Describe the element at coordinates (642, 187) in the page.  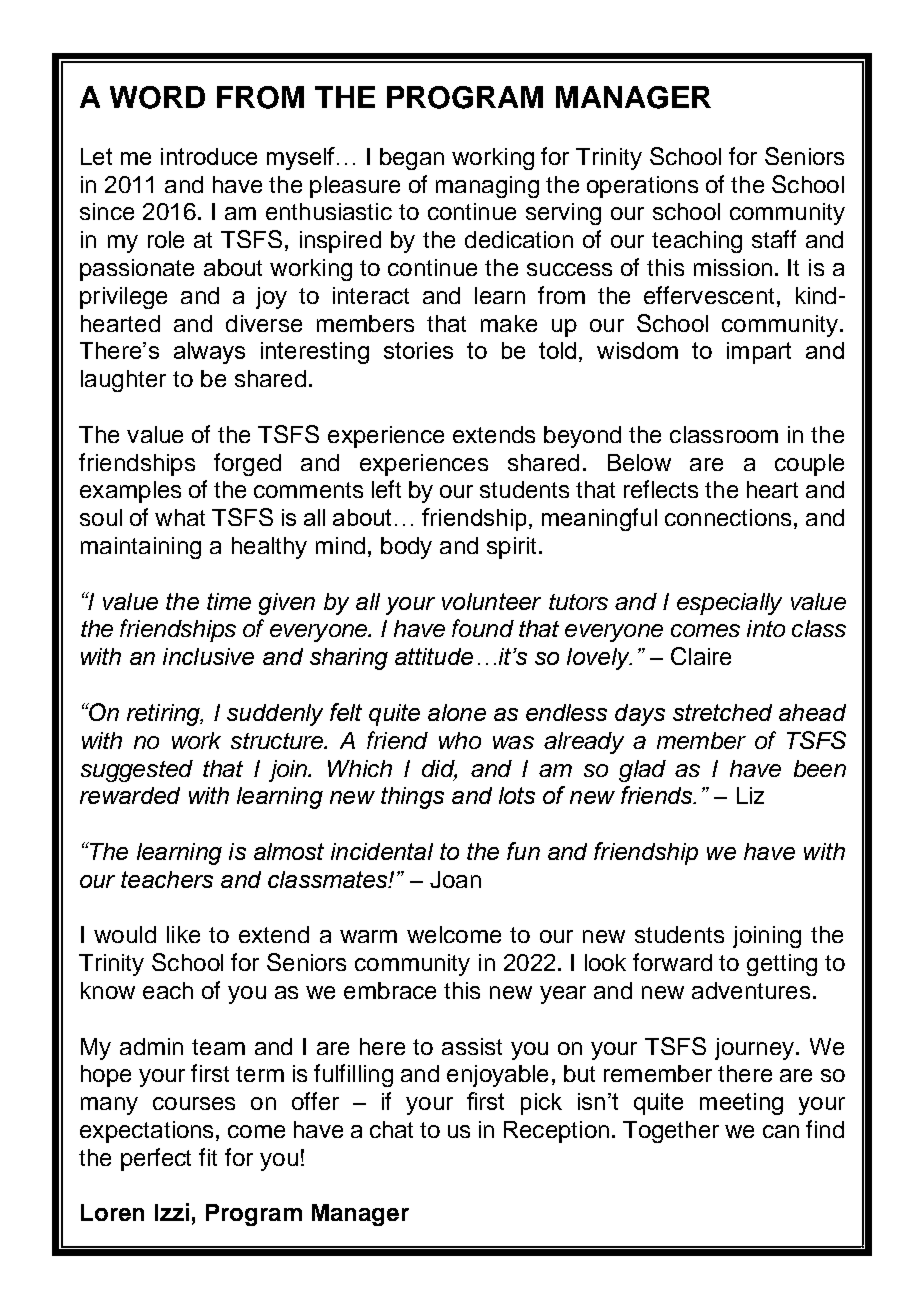
I see `operations` at that location.
